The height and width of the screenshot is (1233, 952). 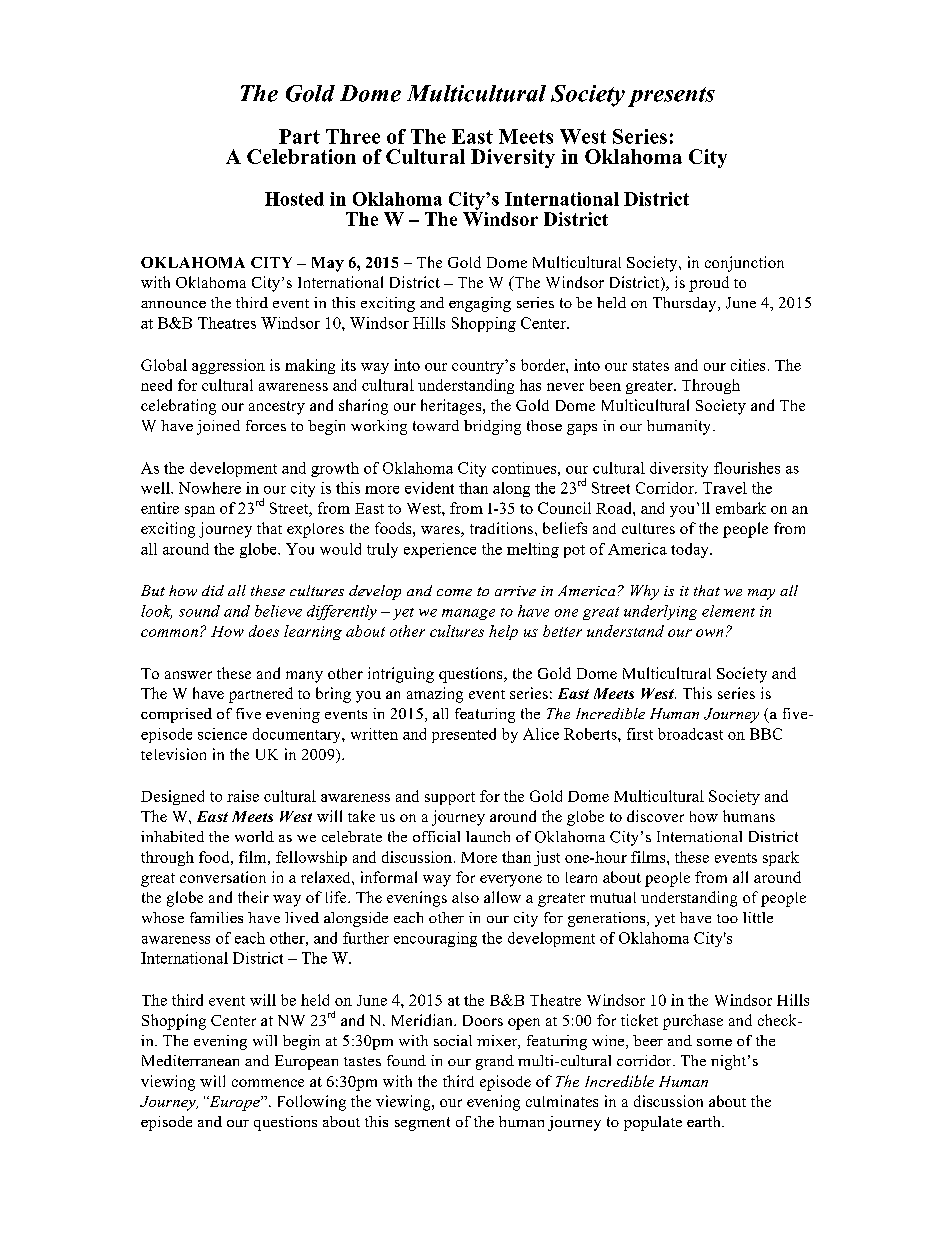 I want to click on presents, so click(x=671, y=97).
